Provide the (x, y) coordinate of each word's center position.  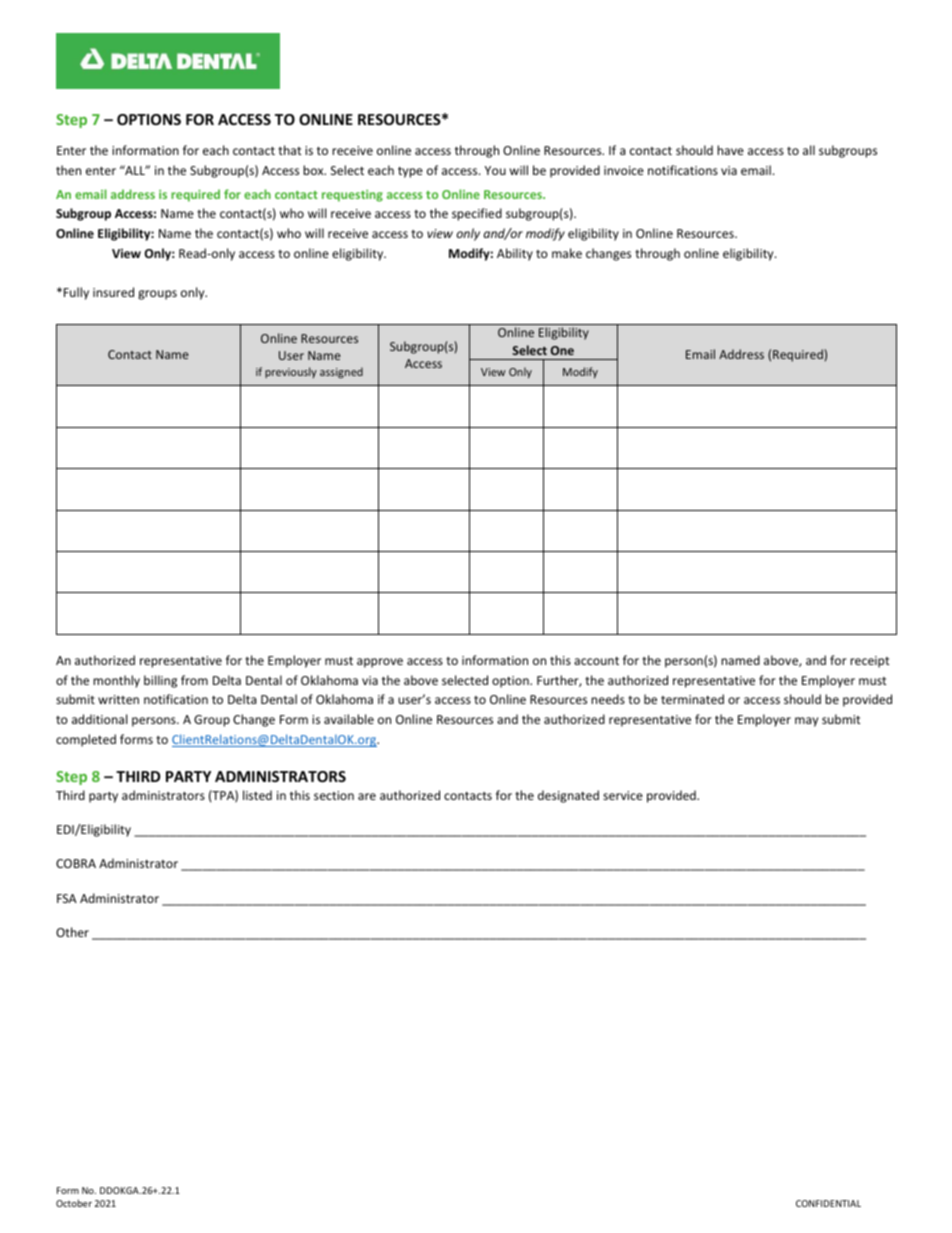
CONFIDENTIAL (828, 1203)
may (806, 722)
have (730, 150)
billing (160, 681)
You (495, 170)
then (68, 170)
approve (380, 663)
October (74, 1203)
